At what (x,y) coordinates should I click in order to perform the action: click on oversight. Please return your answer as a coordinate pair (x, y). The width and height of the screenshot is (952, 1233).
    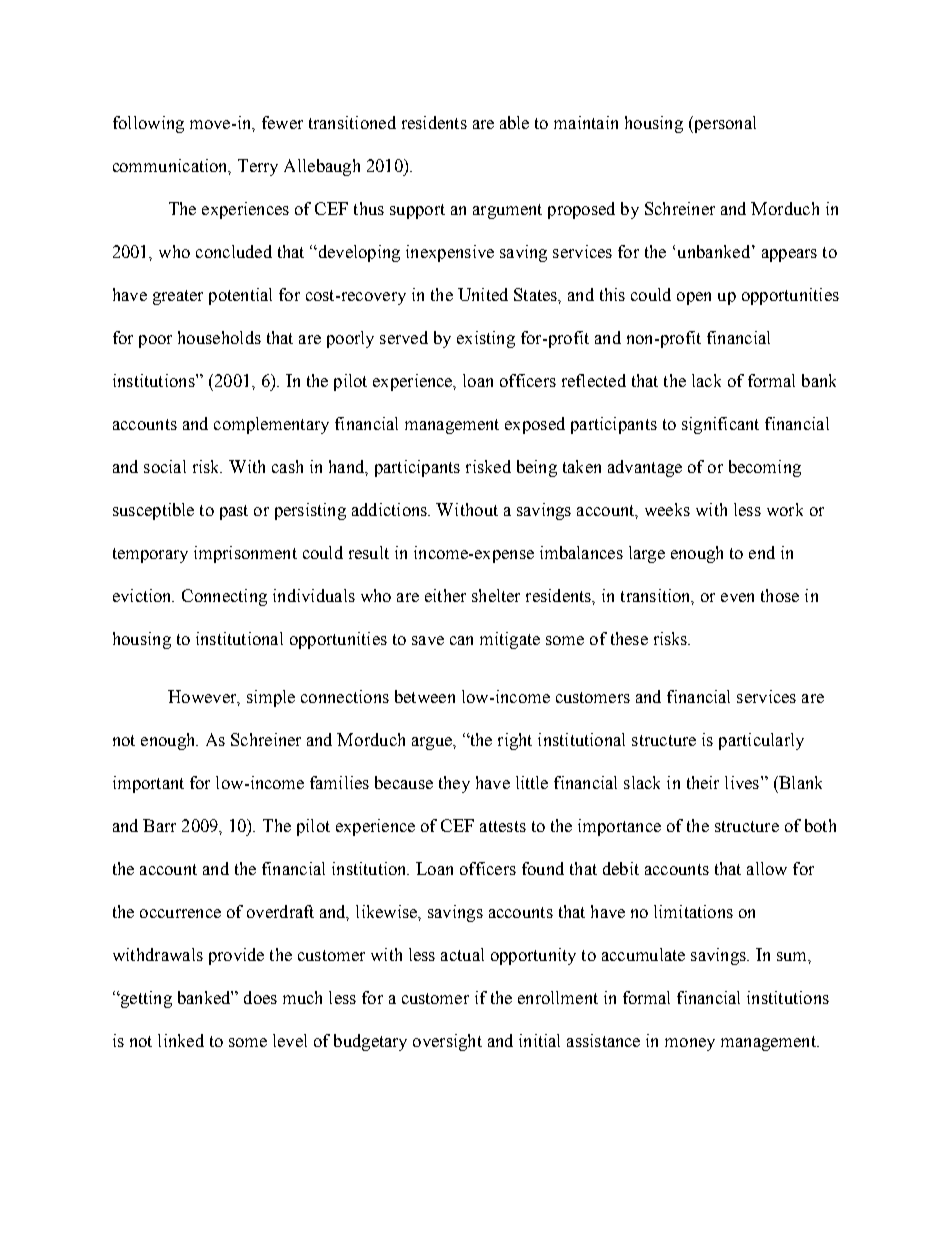
    Looking at the image, I should click on (447, 1042).
